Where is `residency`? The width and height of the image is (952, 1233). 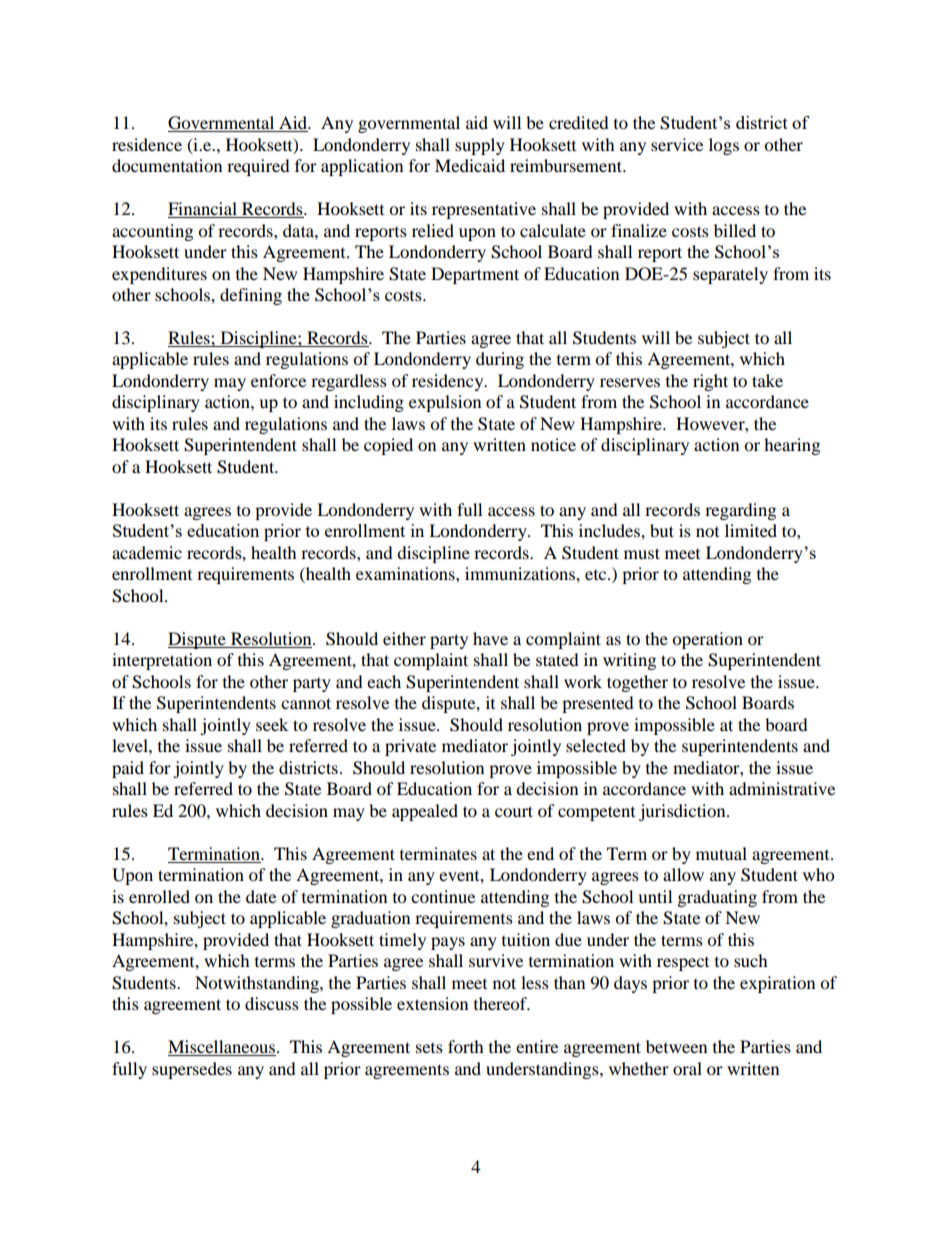
residency is located at coordinates (449, 382).
